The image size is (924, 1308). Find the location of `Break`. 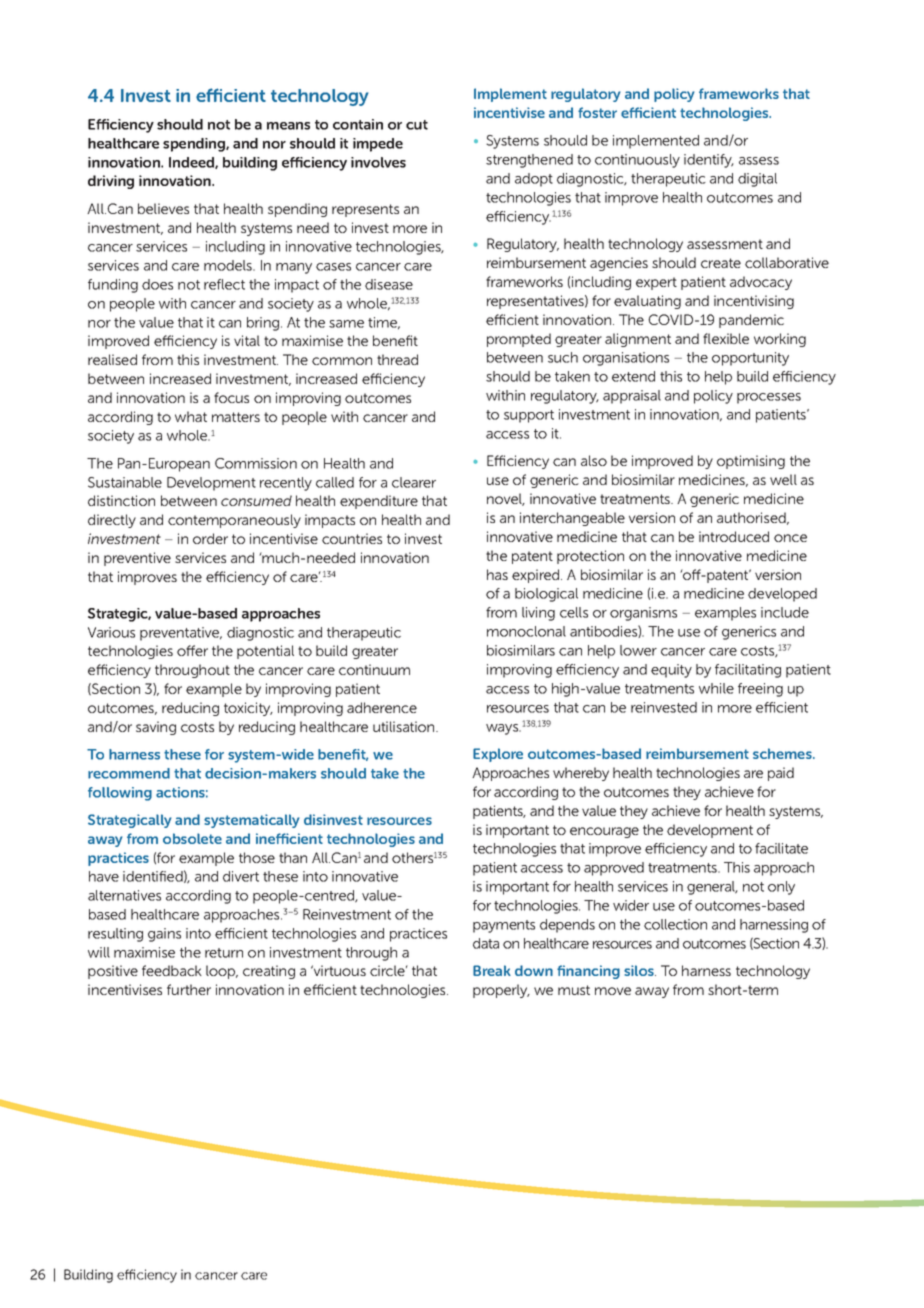

Break is located at coordinates (492, 970).
